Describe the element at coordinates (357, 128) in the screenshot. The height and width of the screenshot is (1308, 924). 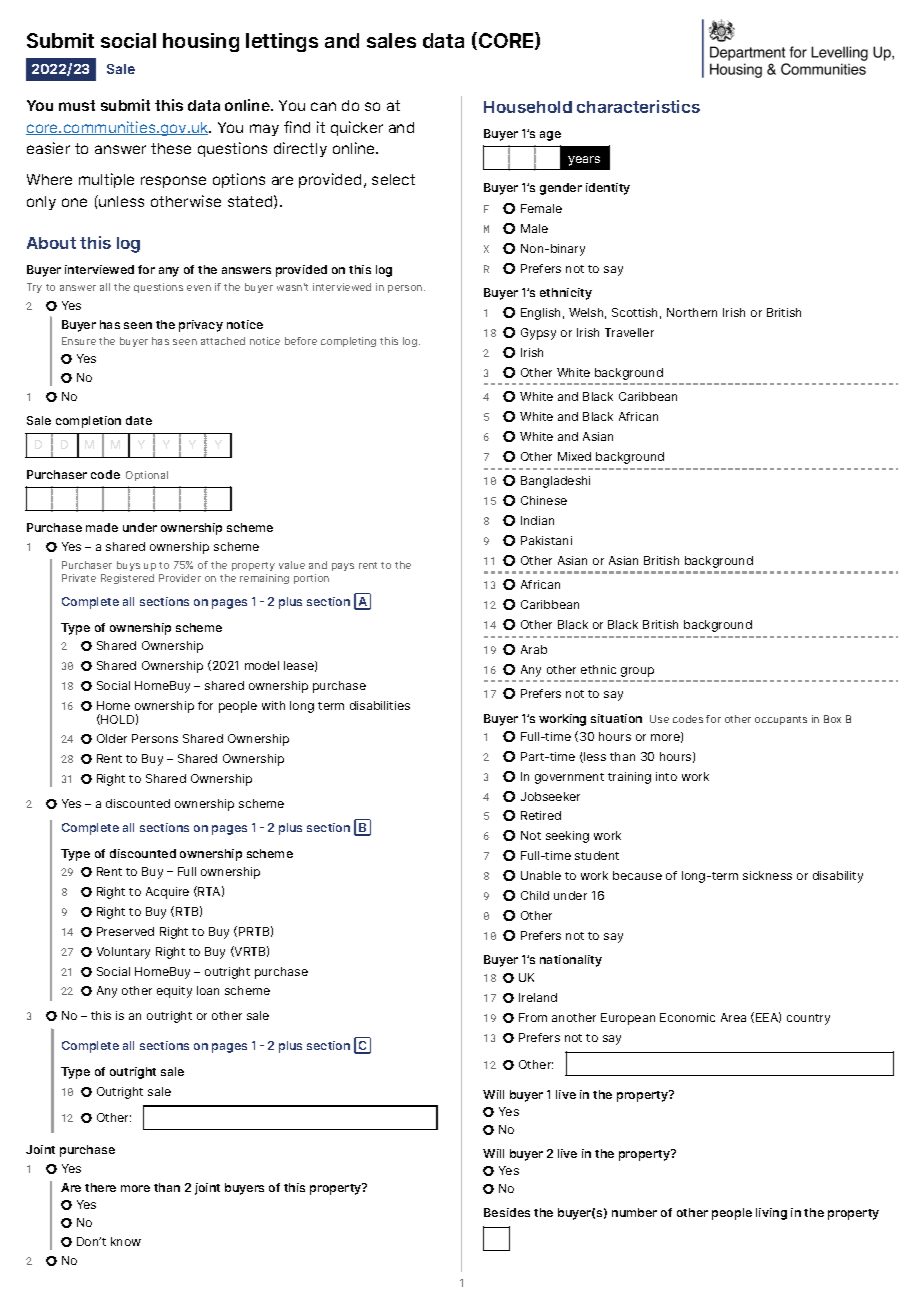
I see `quicker` at that location.
